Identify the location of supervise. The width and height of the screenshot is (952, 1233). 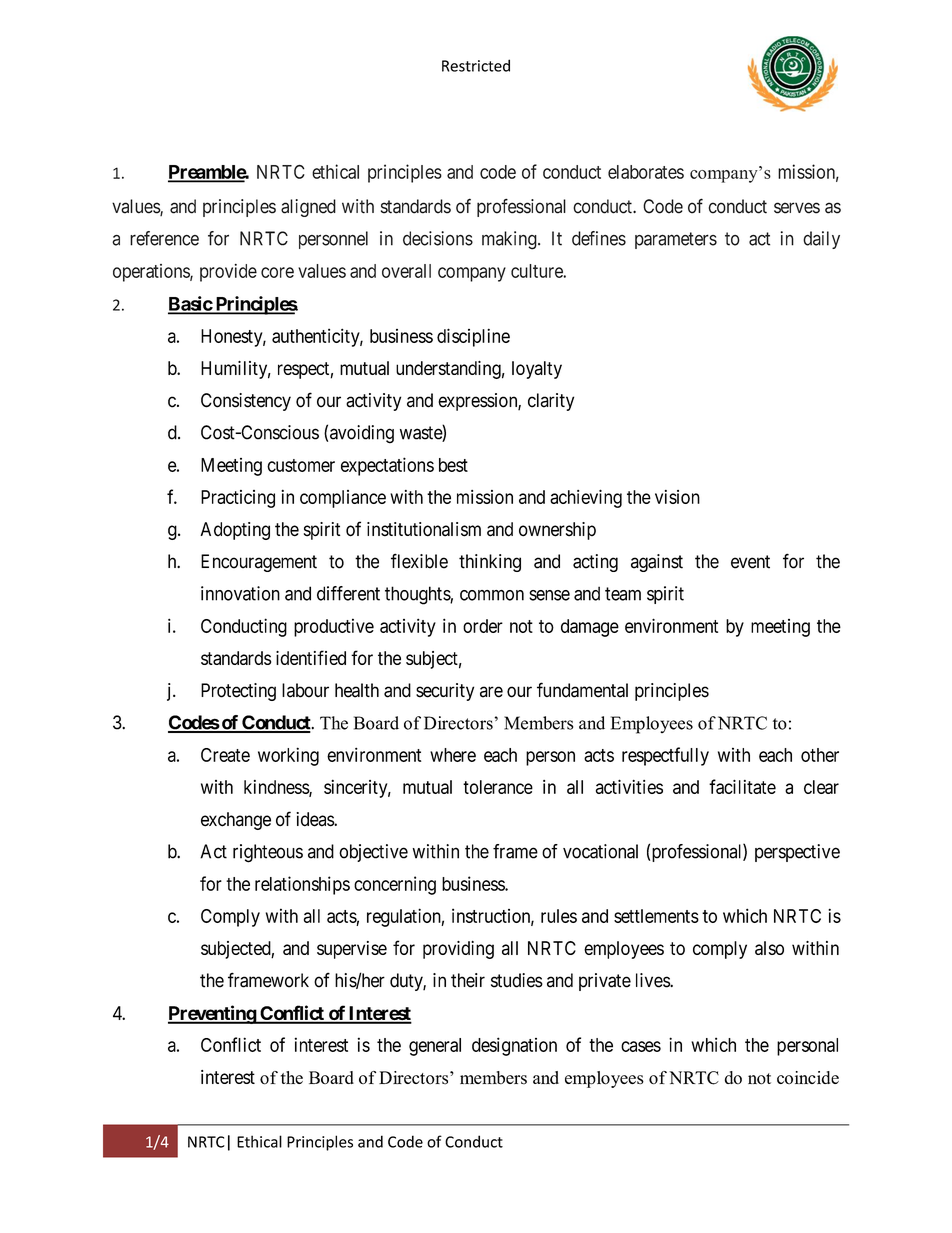
(352, 950).
